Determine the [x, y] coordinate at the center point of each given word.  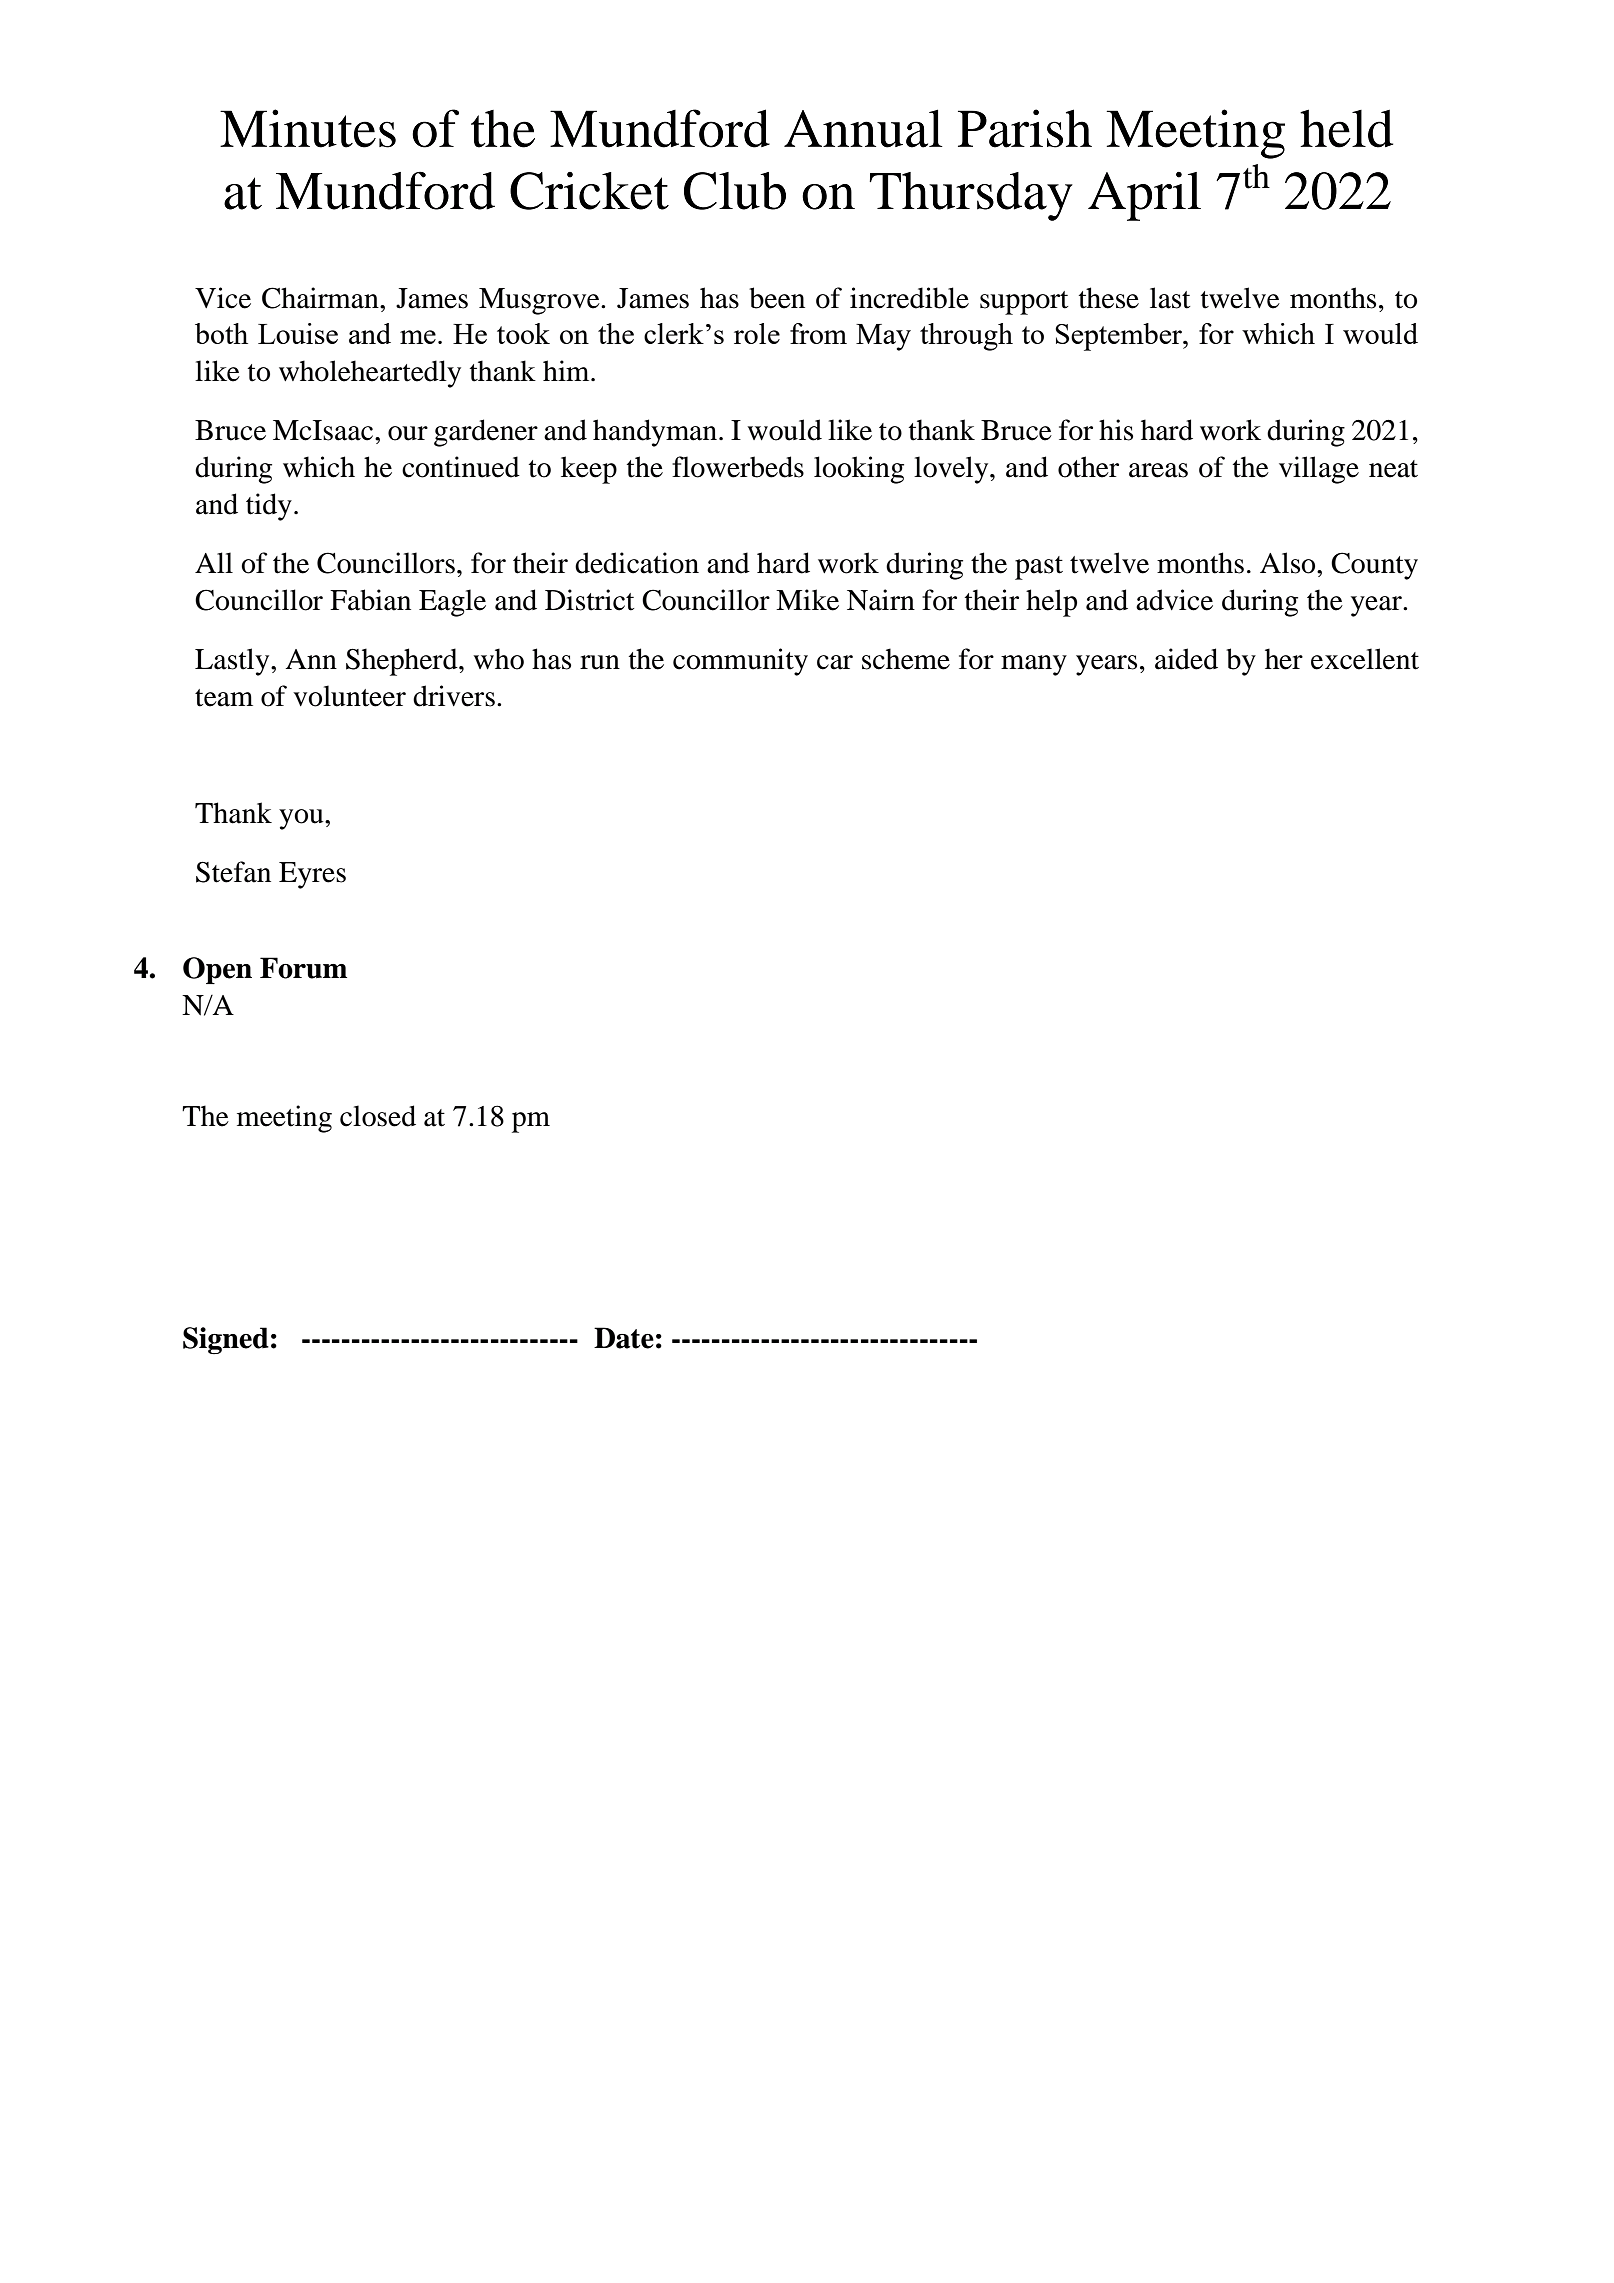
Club [735, 191]
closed [378, 1116]
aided [1186, 659]
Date [624, 1338]
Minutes [308, 128]
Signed [226, 1340]
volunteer [349, 696]
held [1346, 128]
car [835, 662]
